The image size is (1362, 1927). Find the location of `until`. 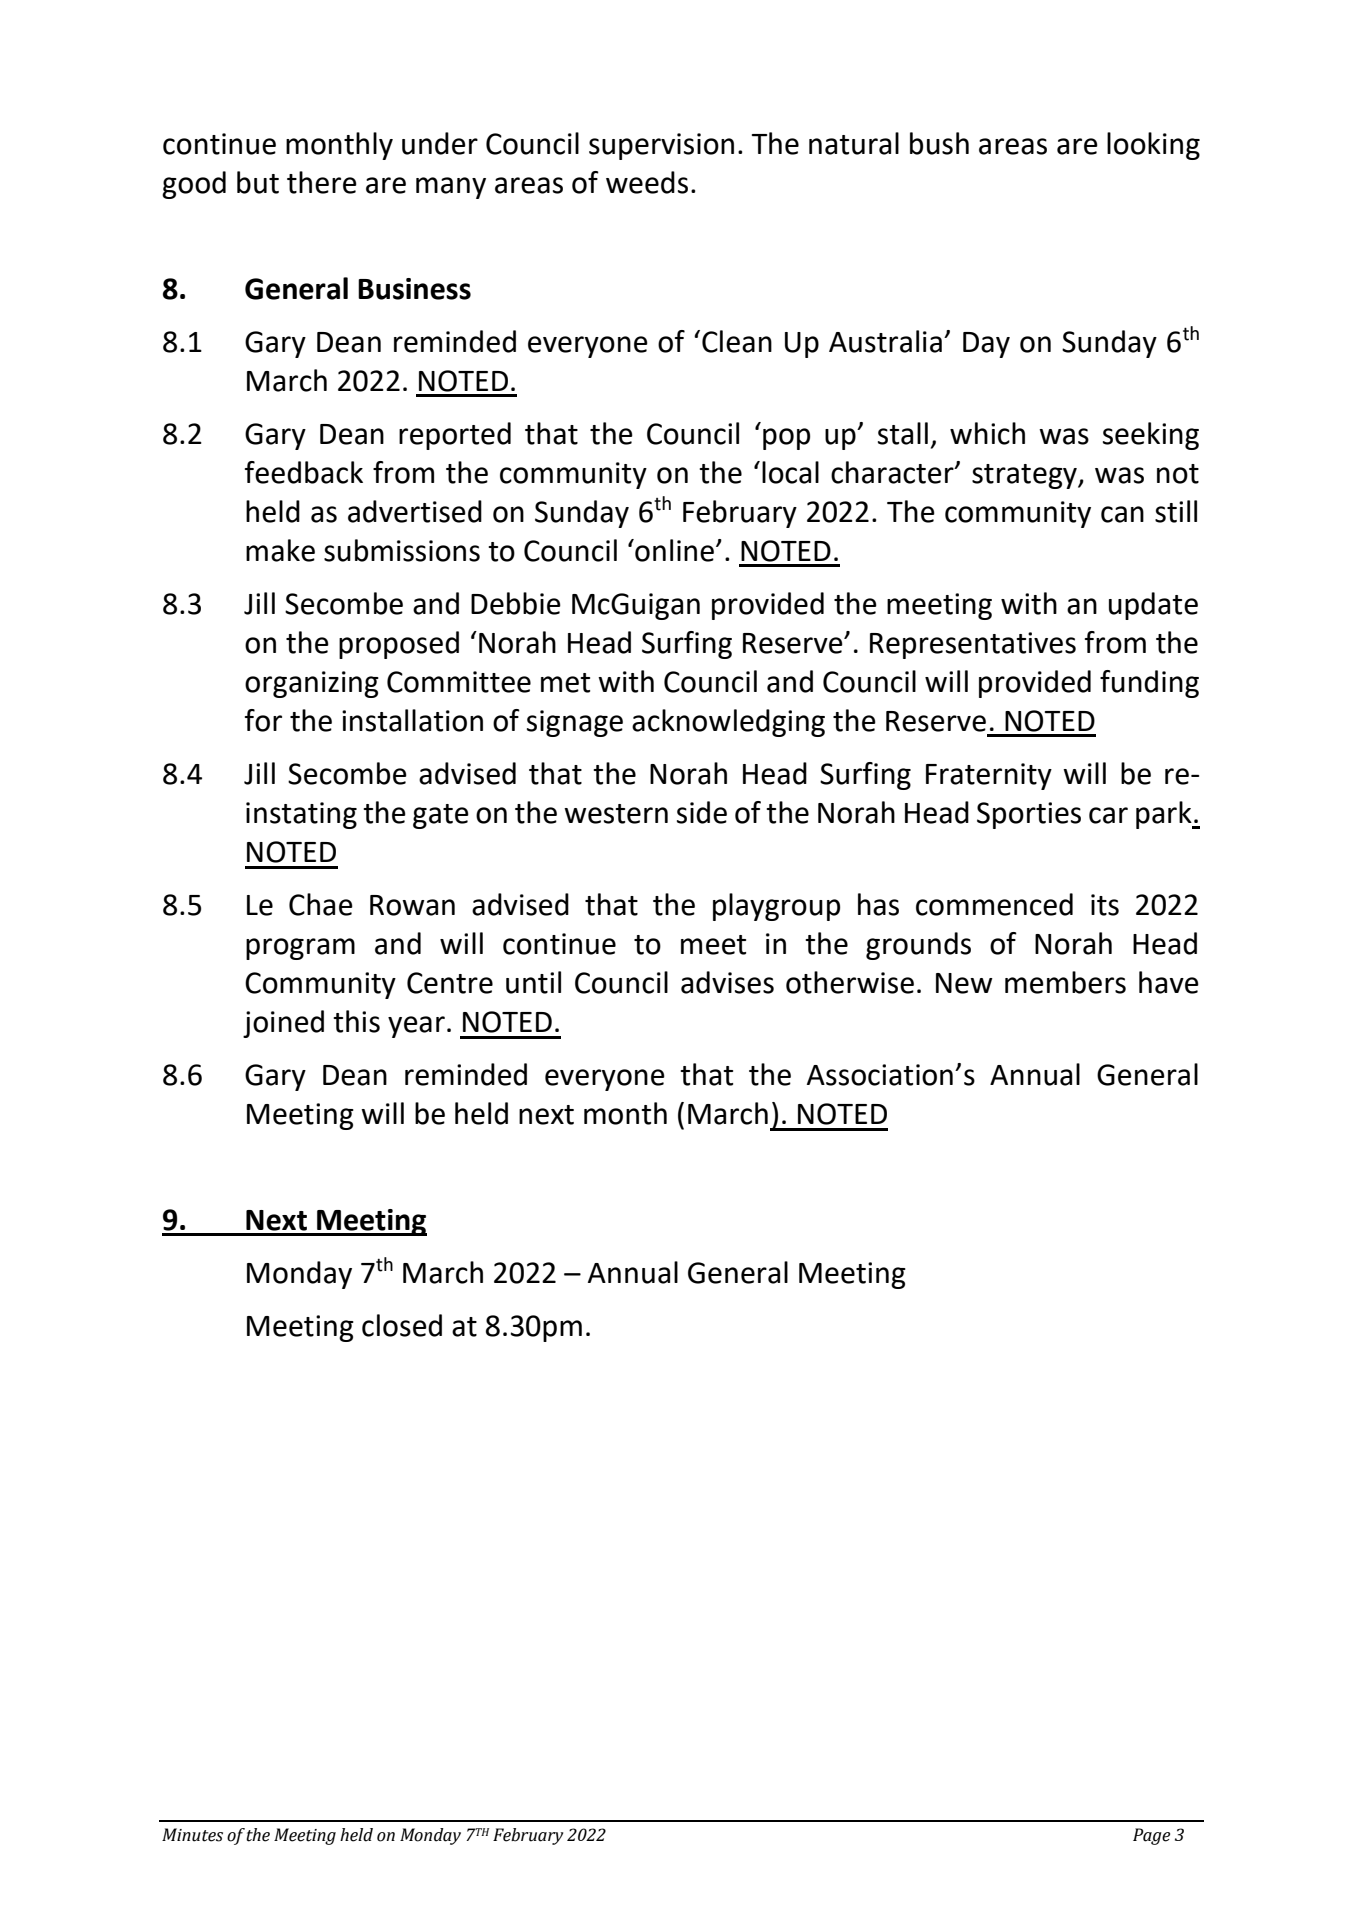

until is located at coordinates (533, 982).
